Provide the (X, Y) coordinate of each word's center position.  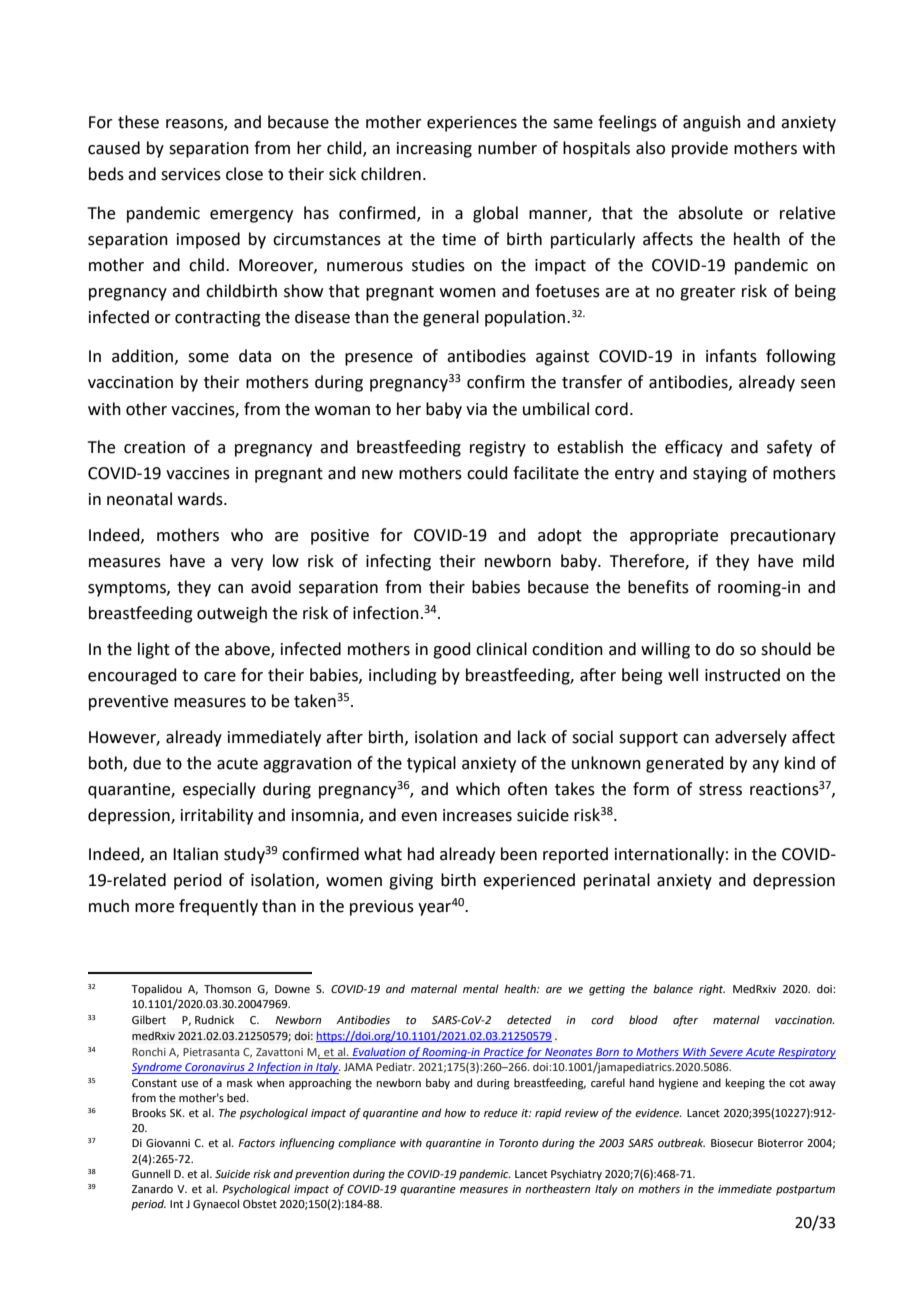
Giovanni (168, 1143)
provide (700, 149)
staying (720, 475)
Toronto (518, 1143)
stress (720, 790)
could (487, 473)
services (191, 174)
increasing (434, 150)
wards (201, 499)
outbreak (681, 1142)
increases (477, 815)
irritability (217, 816)
